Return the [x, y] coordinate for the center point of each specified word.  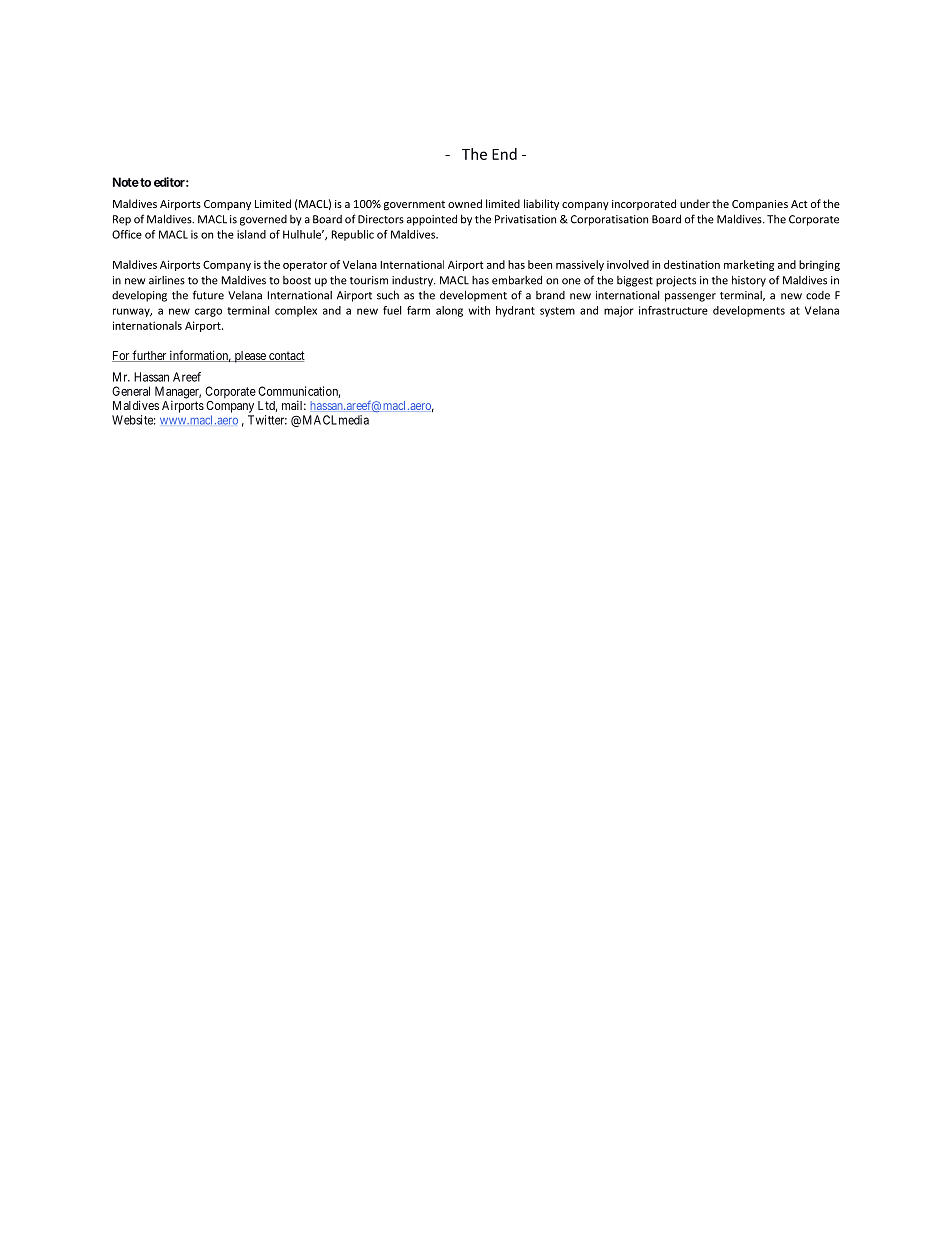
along [449, 311]
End [504, 154]
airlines [167, 280]
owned [465, 203]
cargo [208, 312]
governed [263, 220]
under [695, 203]
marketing [749, 265]
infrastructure [673, 310]
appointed [432, 220]
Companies [760, 205]
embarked [517, 280]
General [131, 391]
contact [286, 356]
